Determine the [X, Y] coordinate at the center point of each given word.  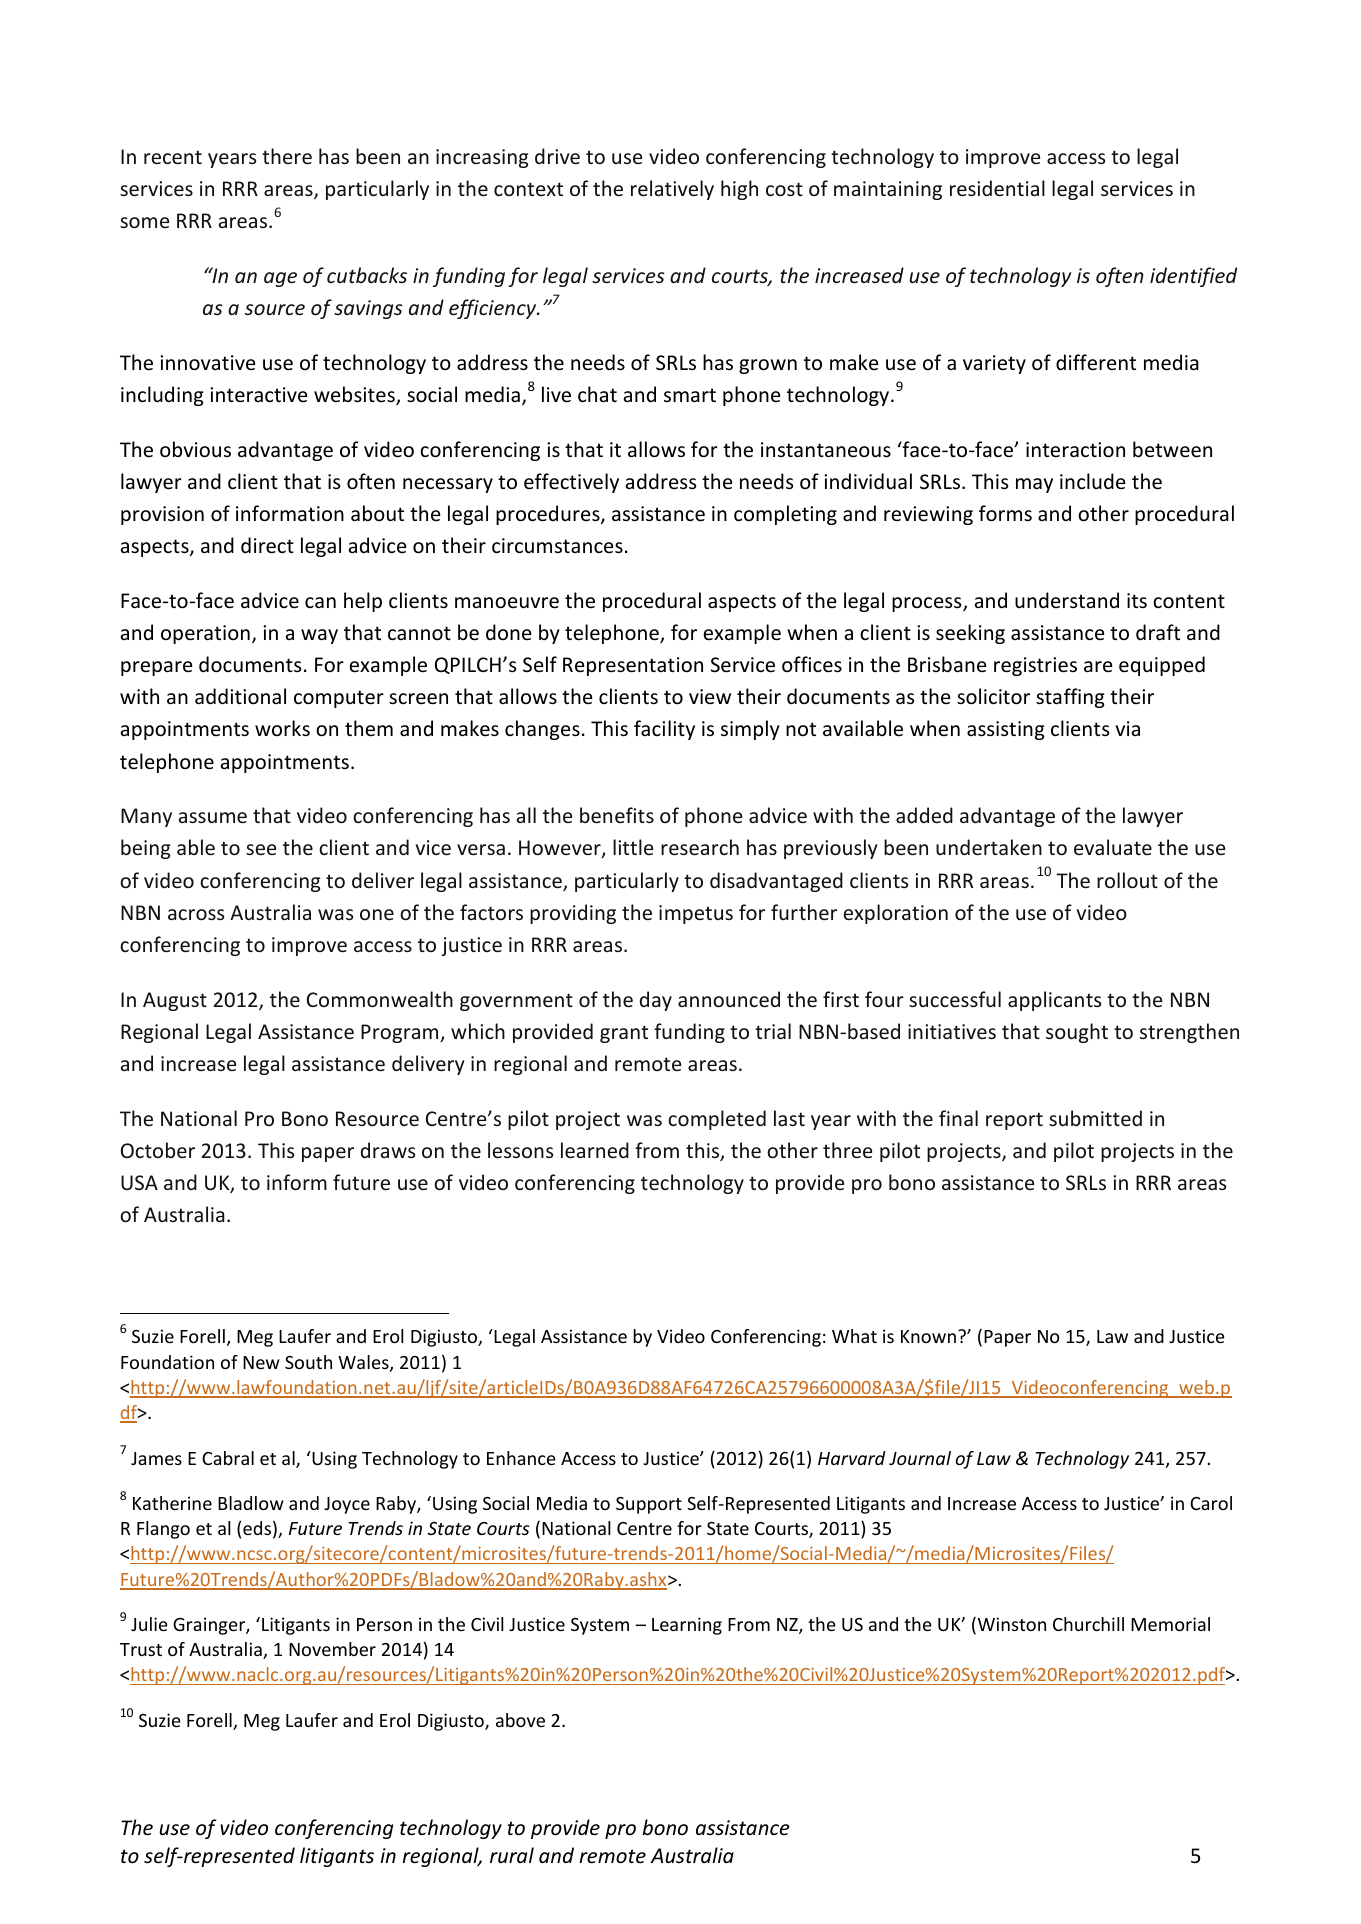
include [1092, 481]
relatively [672, 190]
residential [997, 188]
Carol [1211, 1503]
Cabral [228, 1458]
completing [785, 515]
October [158, 1150]
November [332, 1649]
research [700, 847]
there [287, 156]
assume [213, 817]
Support [649, 1505]
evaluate [1113, 847]
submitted [1095, 1118]
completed [717, 1120]
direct [267, 545]
